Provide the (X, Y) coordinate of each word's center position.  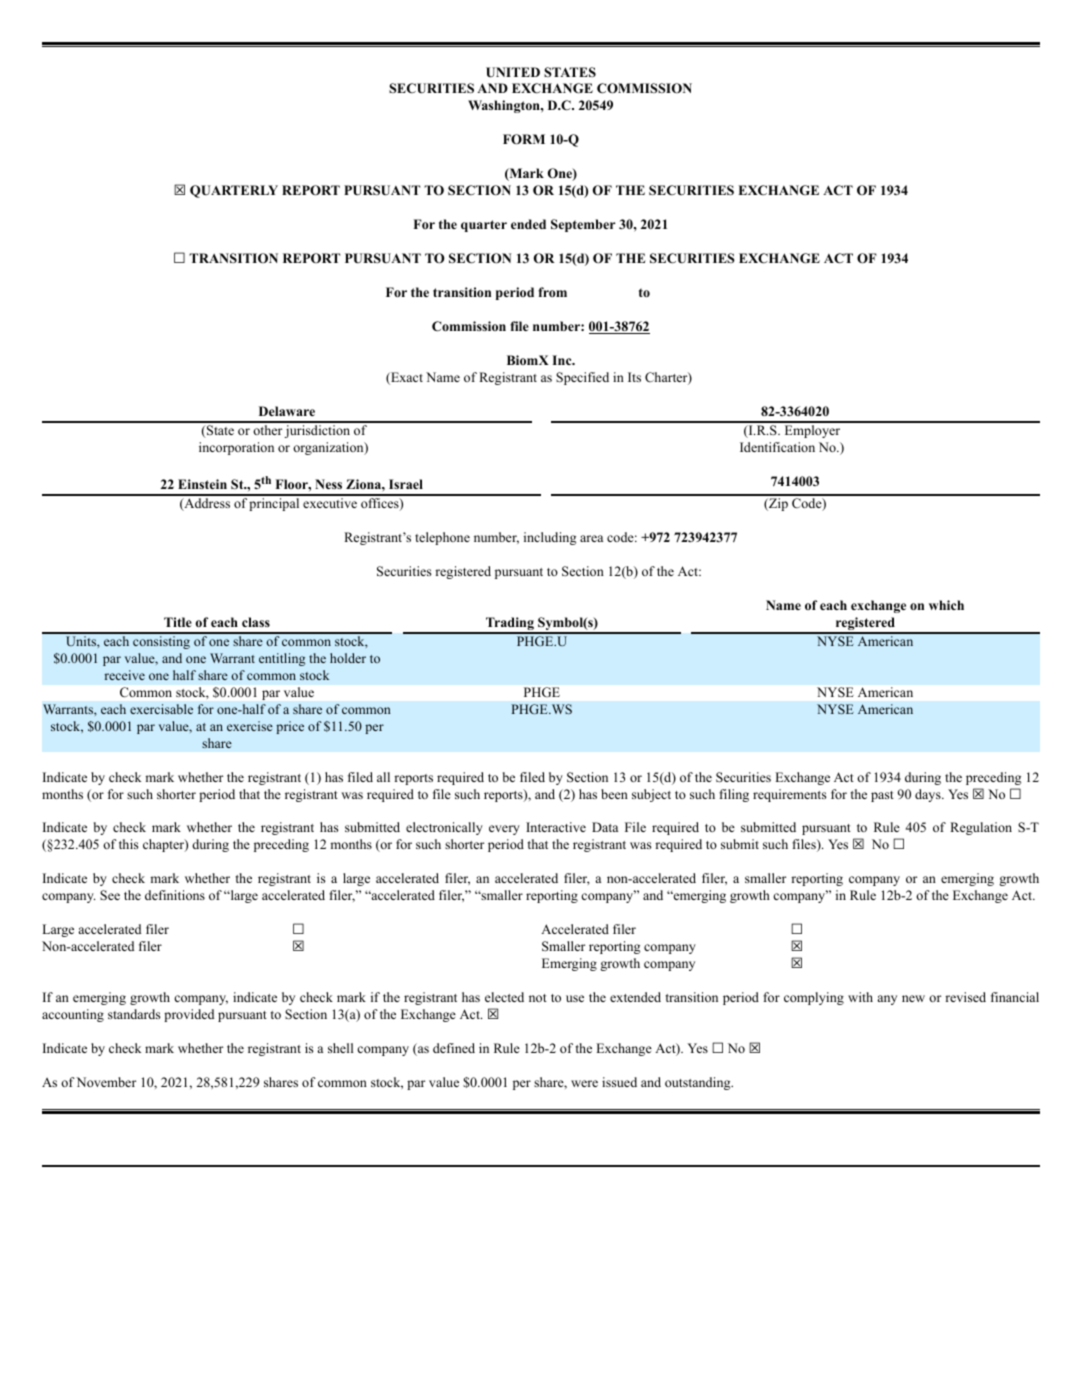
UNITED (513, 72)
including (550, 538)
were (584, 1083)
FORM (524, 139)
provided (189, 1015)
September (583, 225)
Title (178, 622)
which (946, 605)
